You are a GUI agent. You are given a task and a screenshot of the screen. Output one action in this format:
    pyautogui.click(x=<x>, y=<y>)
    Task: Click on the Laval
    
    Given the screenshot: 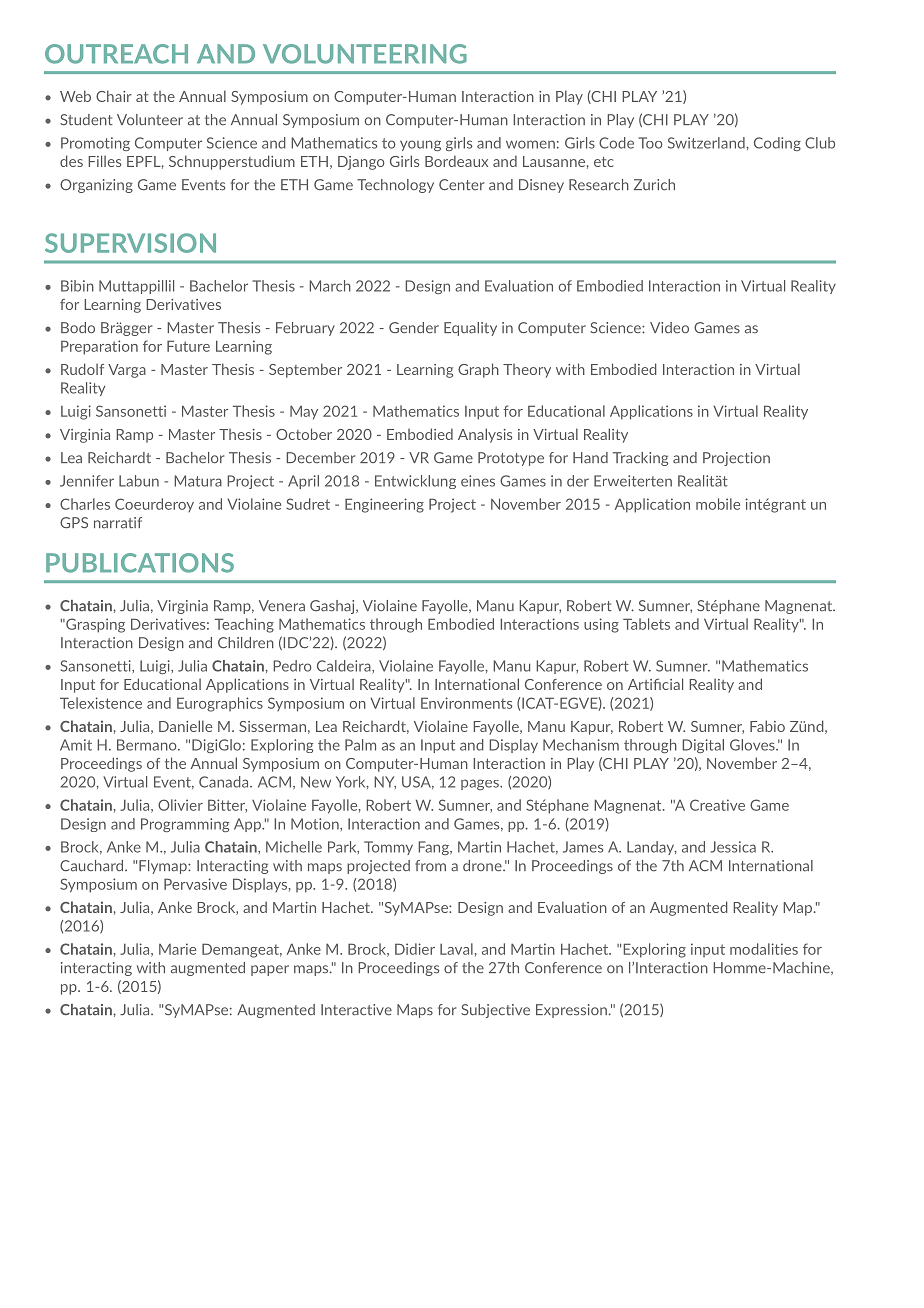 What is the action you would take?
    pyautogui.click(x=456, y=949)
